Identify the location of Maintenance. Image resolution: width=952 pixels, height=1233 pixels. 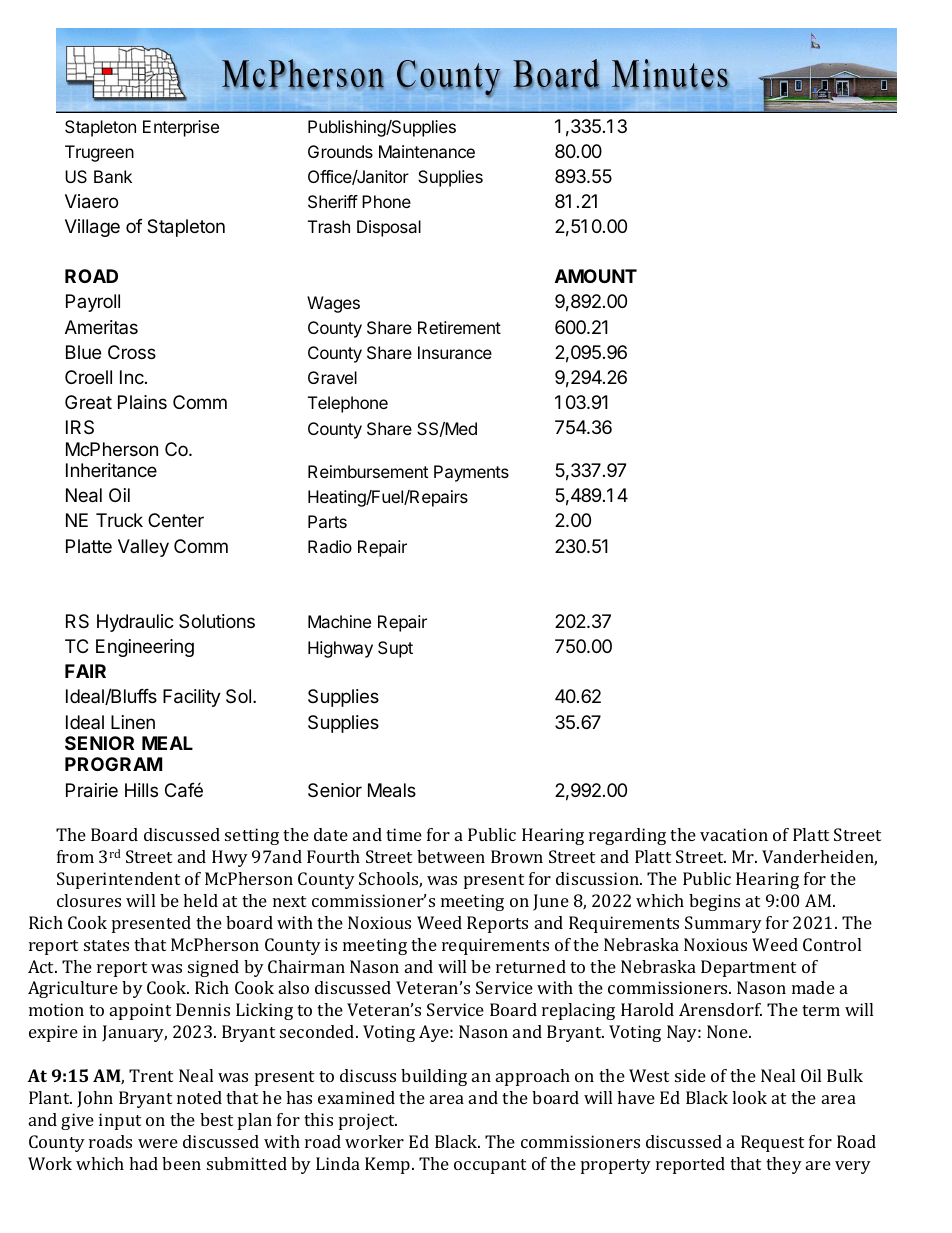
(427, 151).
